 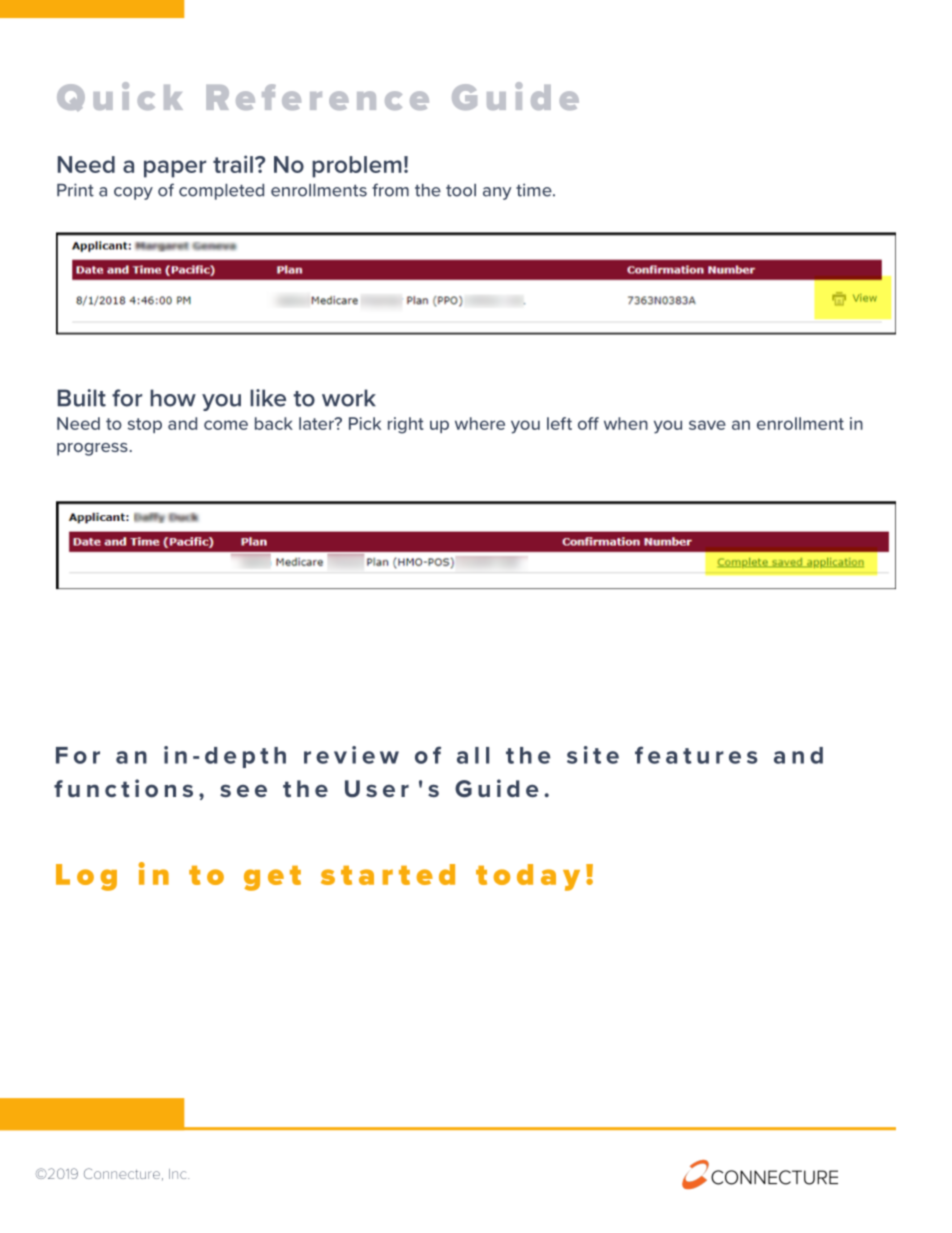 I want to click on time, so click(x=535, y=190).
